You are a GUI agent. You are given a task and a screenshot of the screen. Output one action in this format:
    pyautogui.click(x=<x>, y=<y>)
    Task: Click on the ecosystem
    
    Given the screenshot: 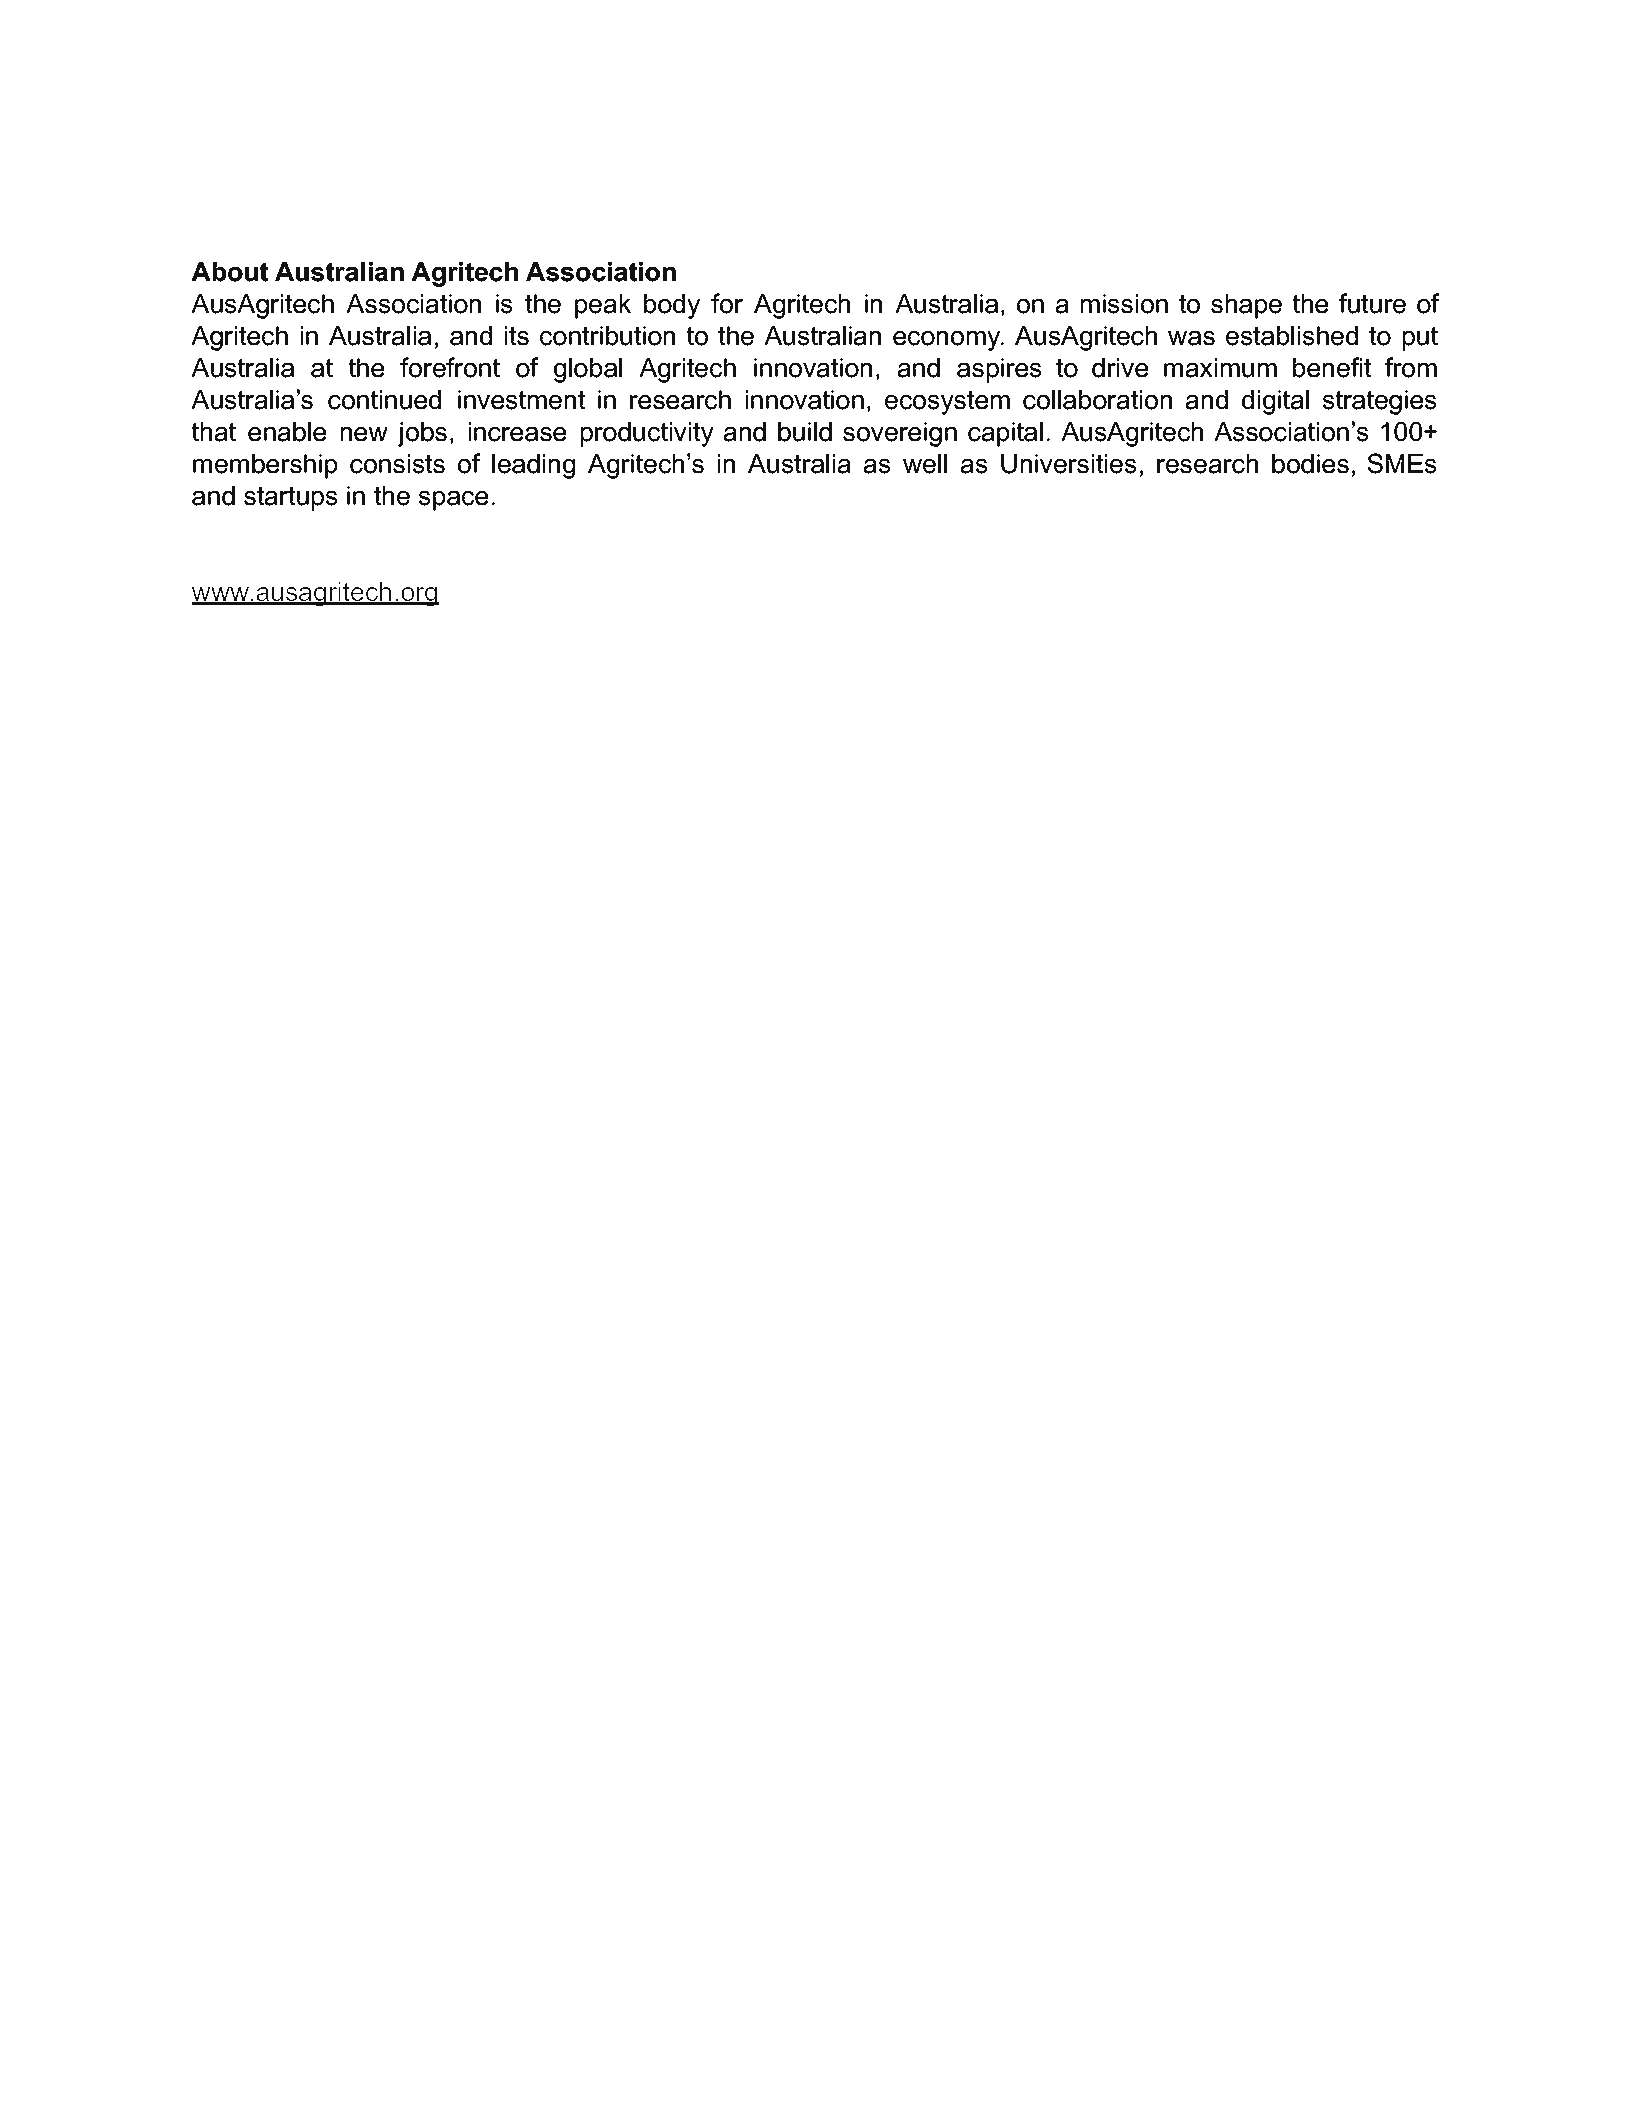 What is the action you would take?
    pyautogui.click(x=947, y=402)
